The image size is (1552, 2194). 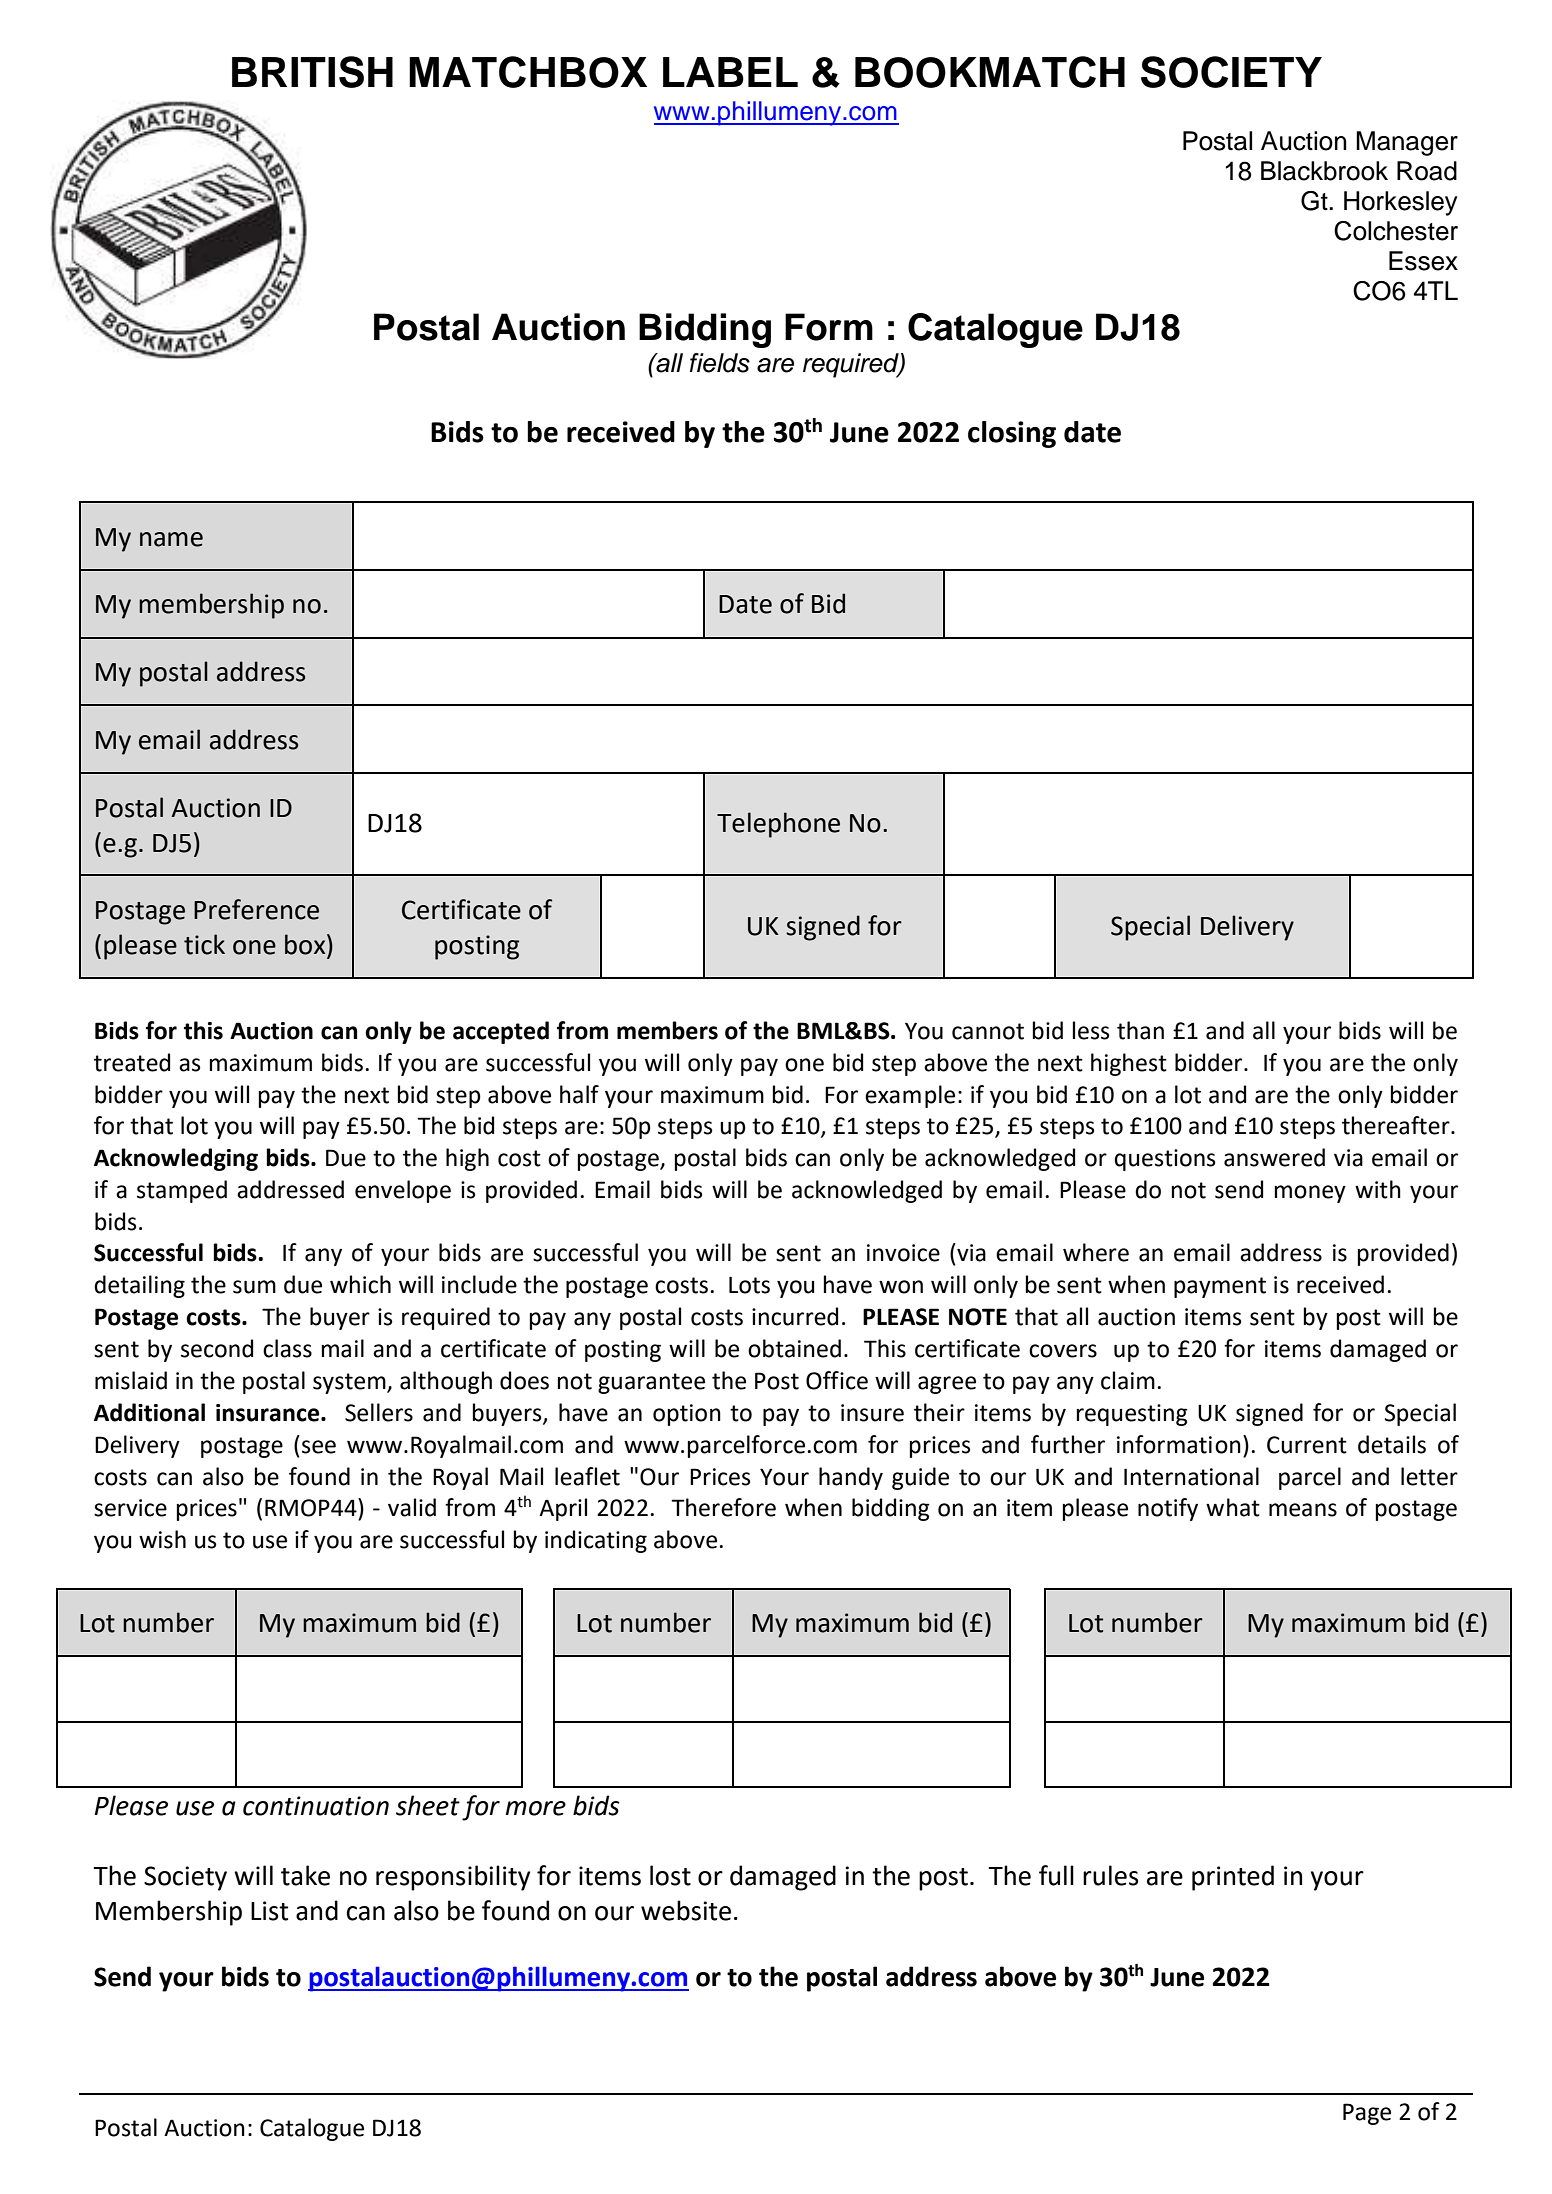 What do you see at coordinates (910, 1096) in the screenshot?
I see `example` at bounding box center [910, 1096].
